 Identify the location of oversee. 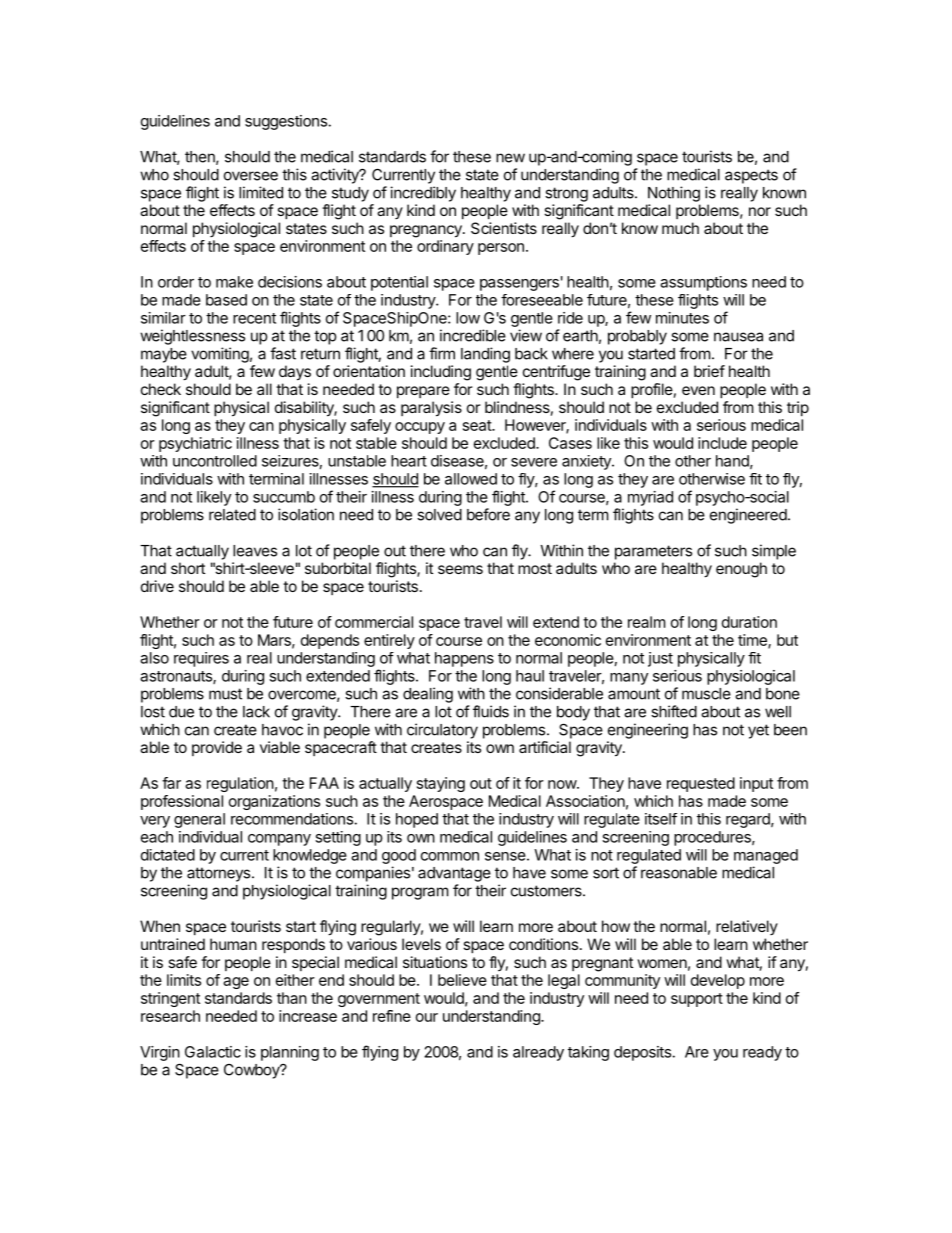
(251, 176).
